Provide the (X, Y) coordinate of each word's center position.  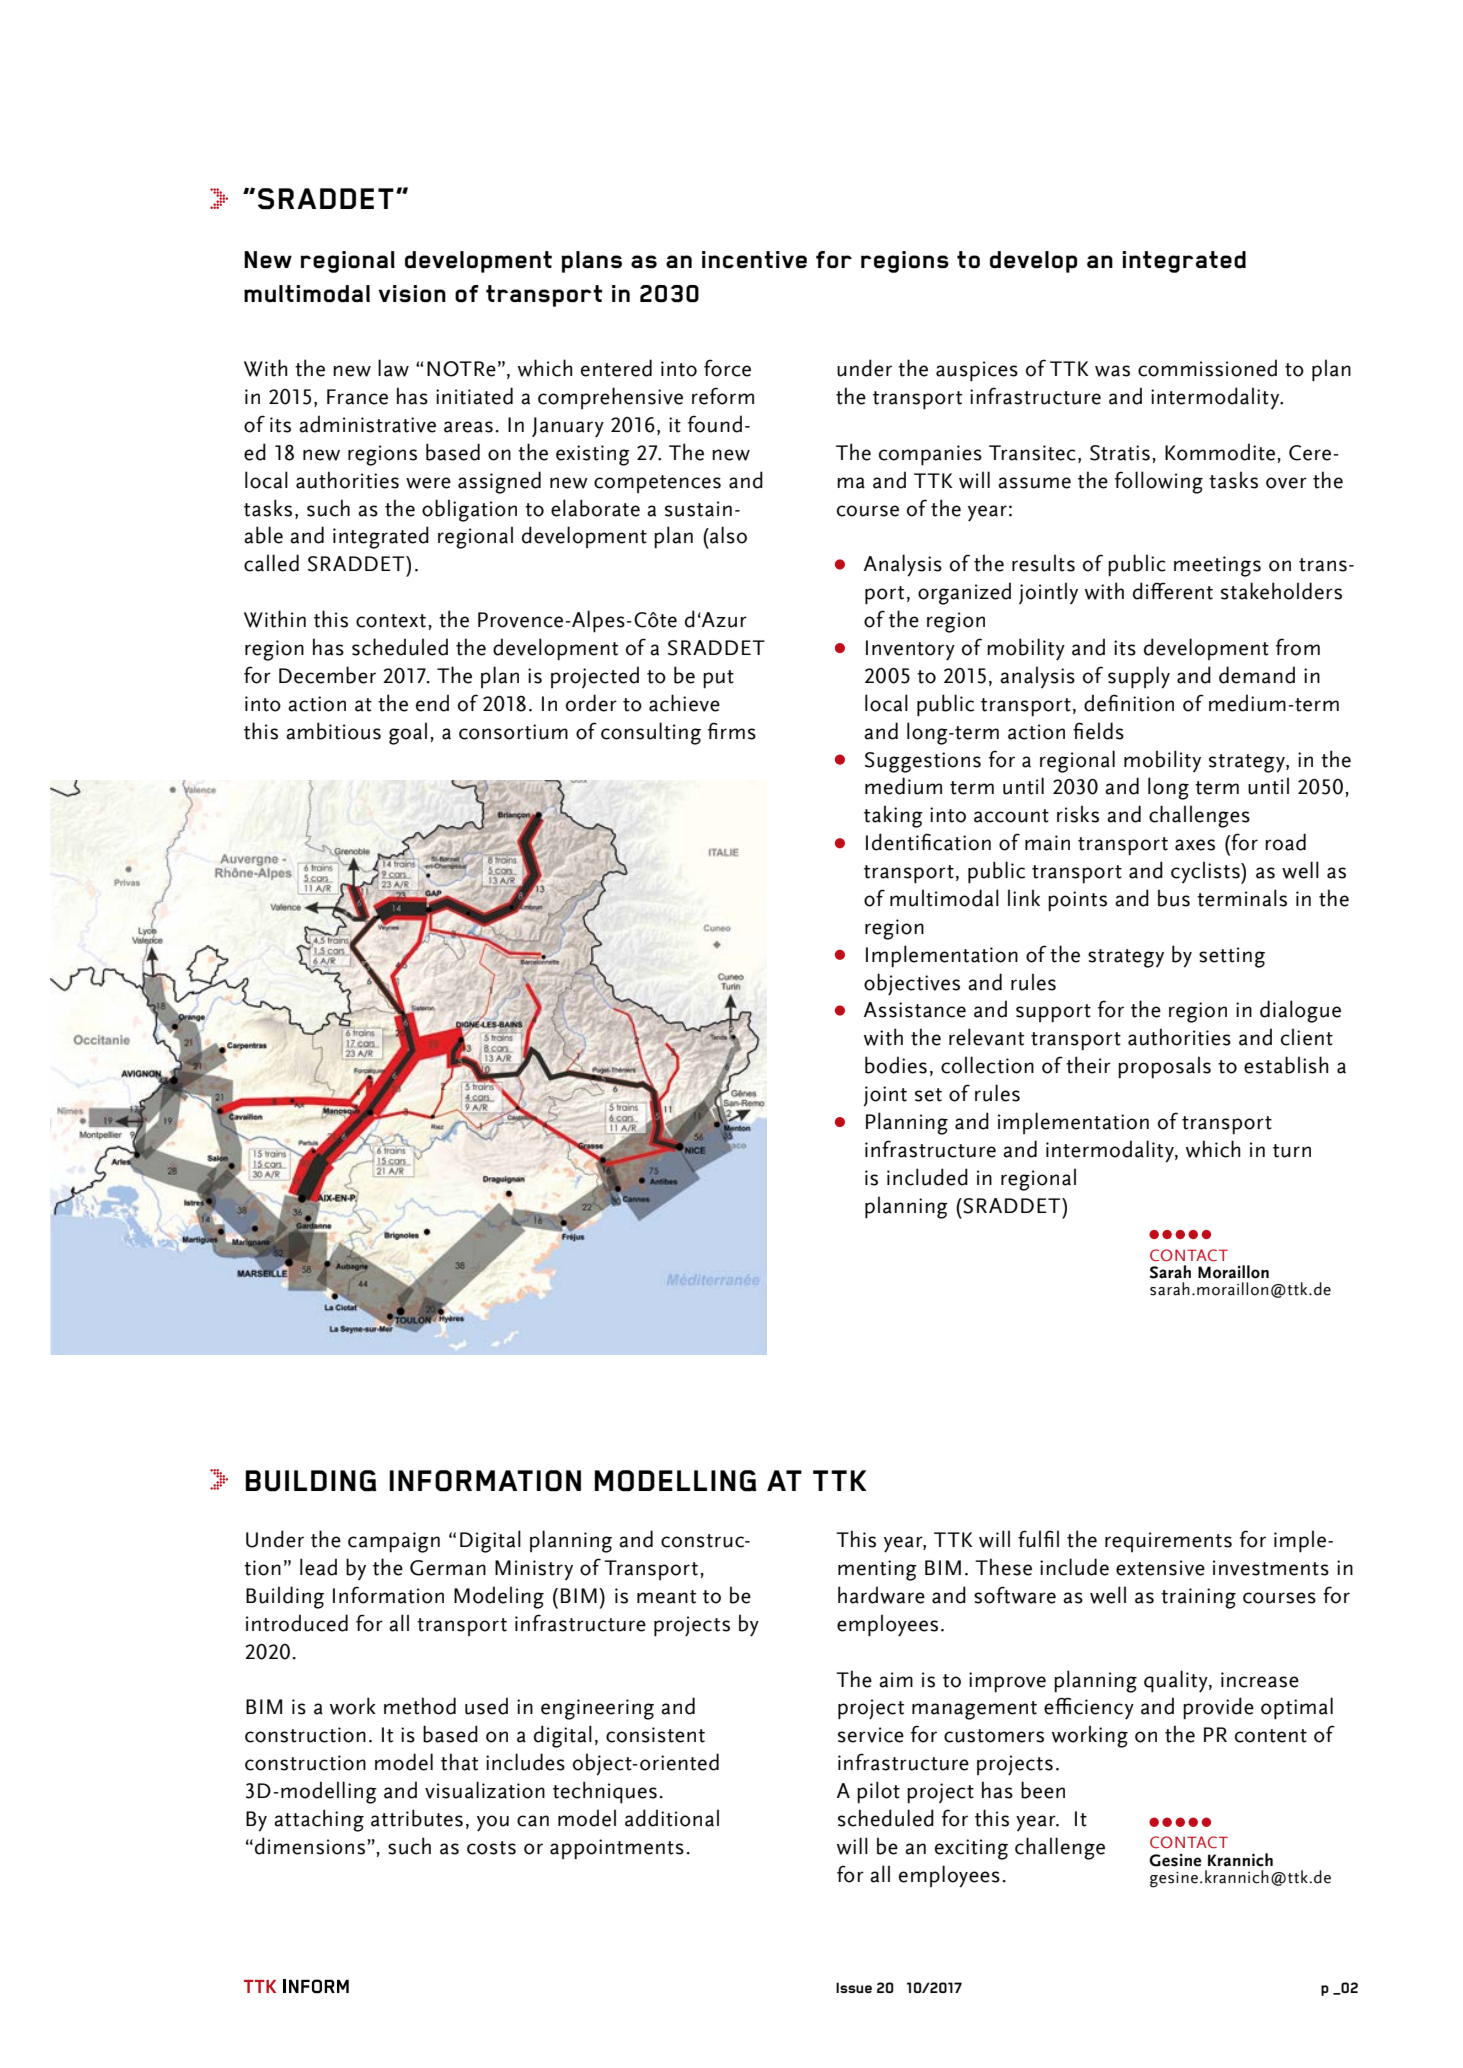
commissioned (1207, 368)
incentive (754, 259)
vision (412, 293)
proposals (1164, 1067)
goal (408, 733)
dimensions (310, 1846)
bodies (896, 1065)
